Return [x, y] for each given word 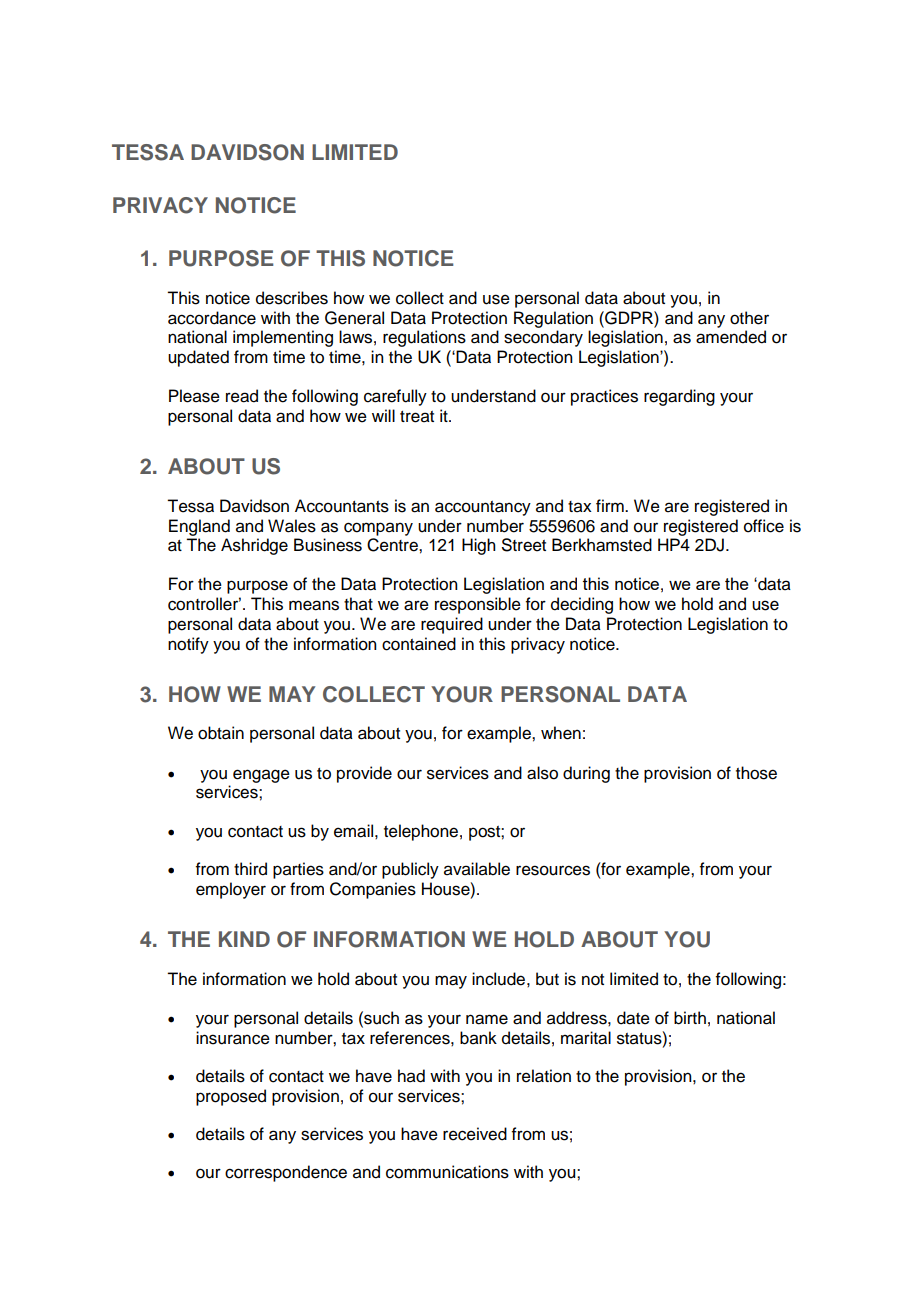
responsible [478, 605]
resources [553, 870]
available [477, 869]
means [314, 605]
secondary [543, 338]
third [250, 869]
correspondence [286, 1173]
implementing [283, 338]
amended [731, 337]
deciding [582, 605]
